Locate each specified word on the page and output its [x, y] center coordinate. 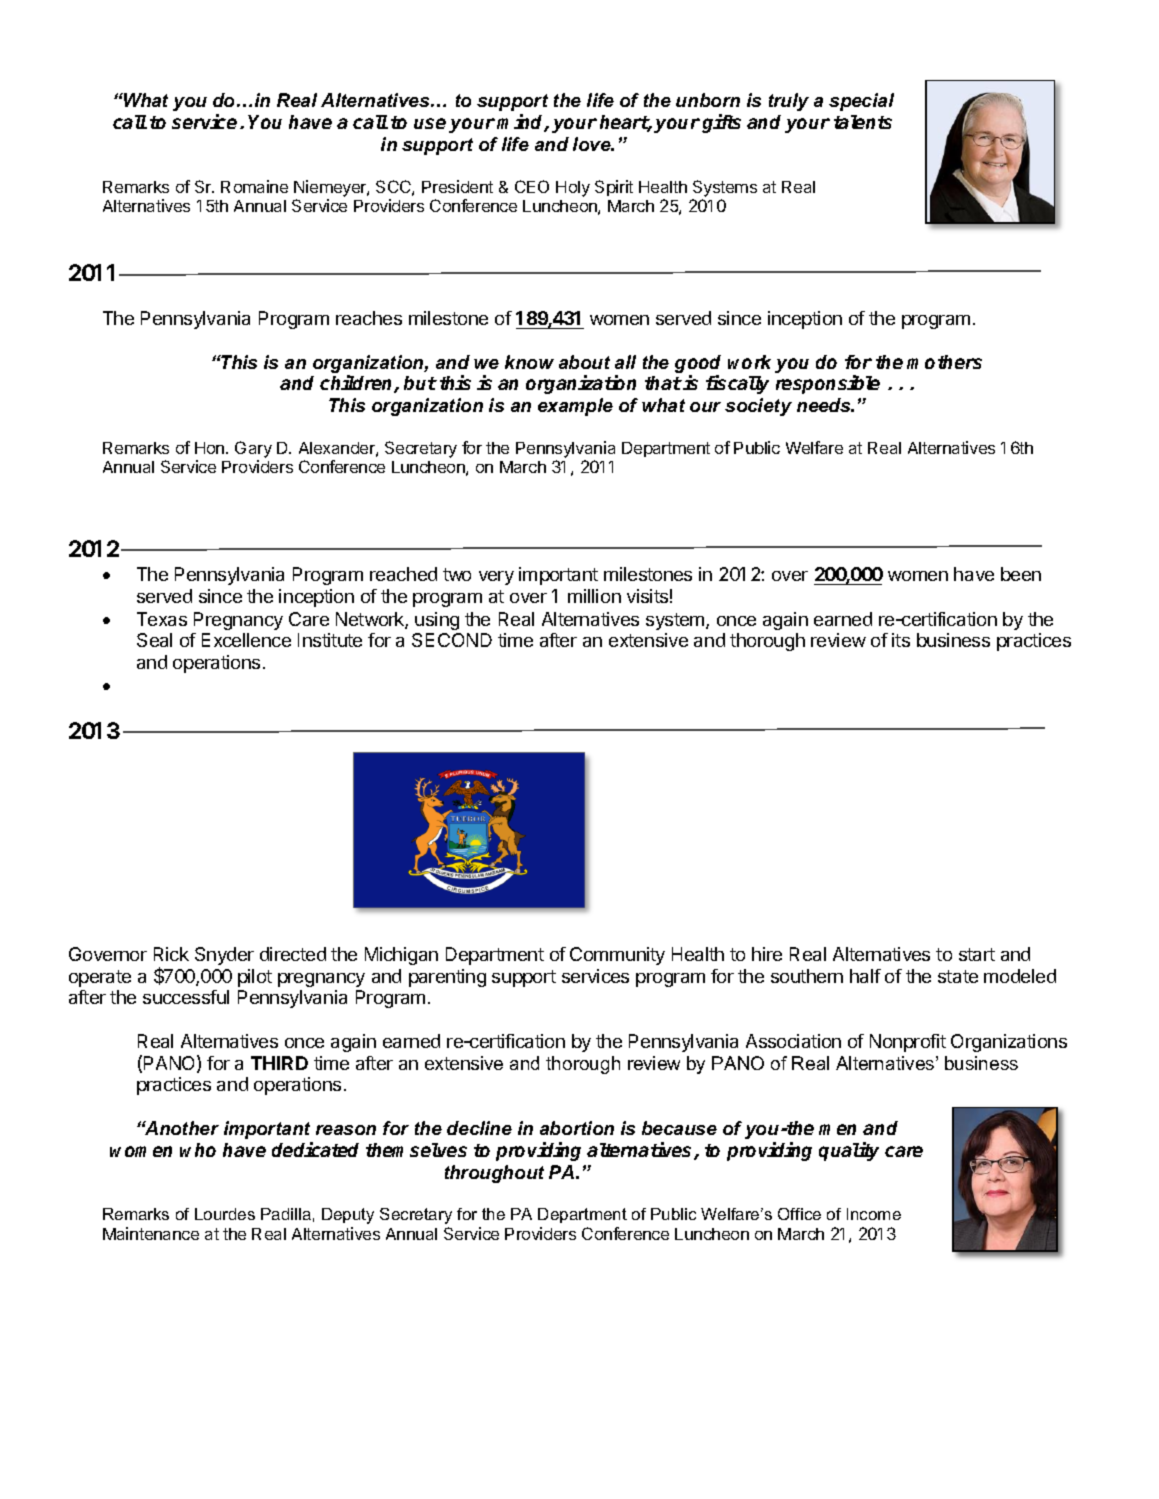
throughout [494, 1174]
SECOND [452, 640]
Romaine [254, 186]
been [1021, 574]
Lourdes [225, 1214]
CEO [532, 186]
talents [863, 122]
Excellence [246, 640]
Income [874, 1214]
